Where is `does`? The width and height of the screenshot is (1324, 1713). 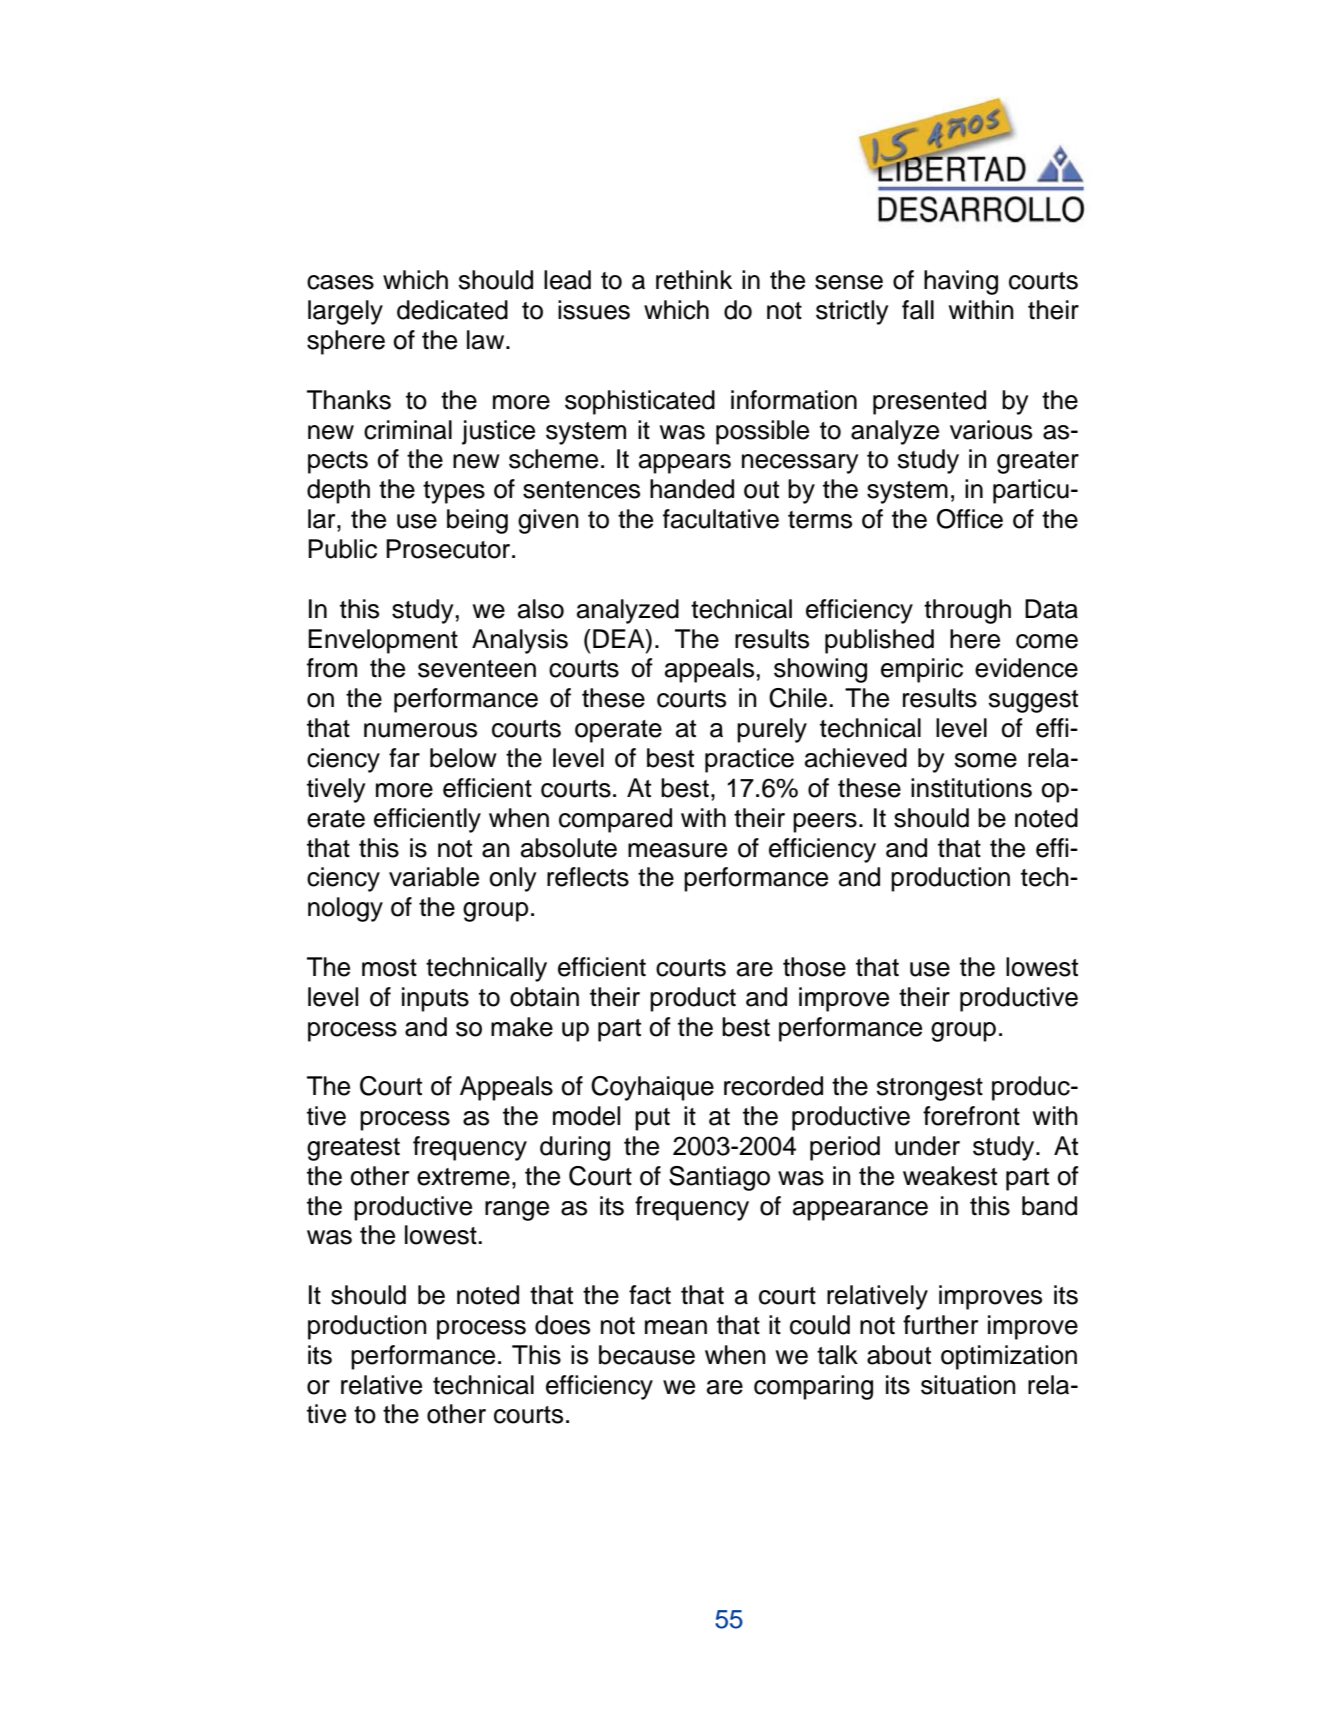 does is located at coordinates (562, 1325).
